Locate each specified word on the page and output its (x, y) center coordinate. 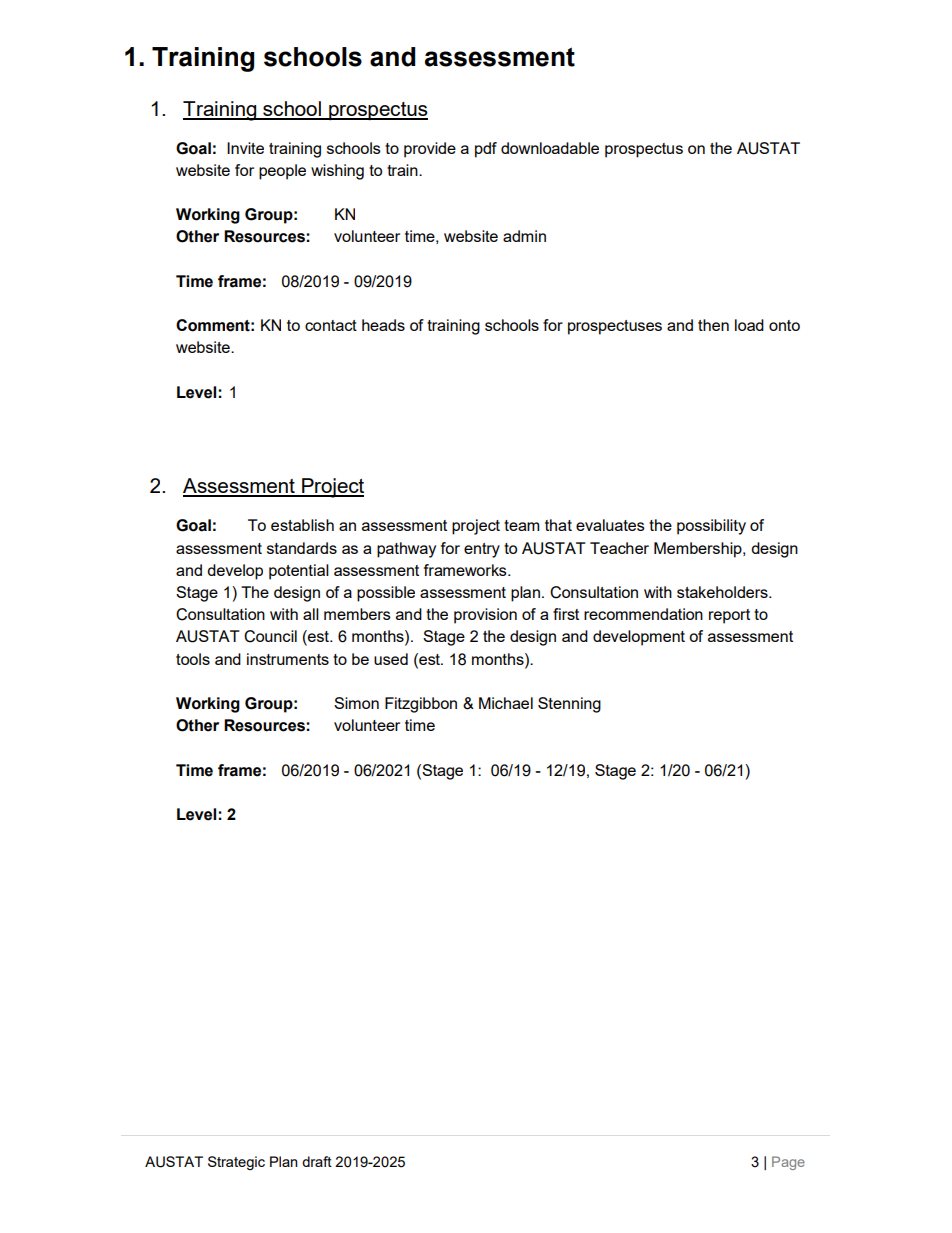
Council (270, 636)
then (713, 325)
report (729, 616)
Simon (356, 703)
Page (788, 1163)
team (521, 525)
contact (331, 325)
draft (317, 1161)
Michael (506, 703)
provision (485, 616)
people (282, 172)
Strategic (236, 1163)
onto (784, 325)
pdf (486, 150)
